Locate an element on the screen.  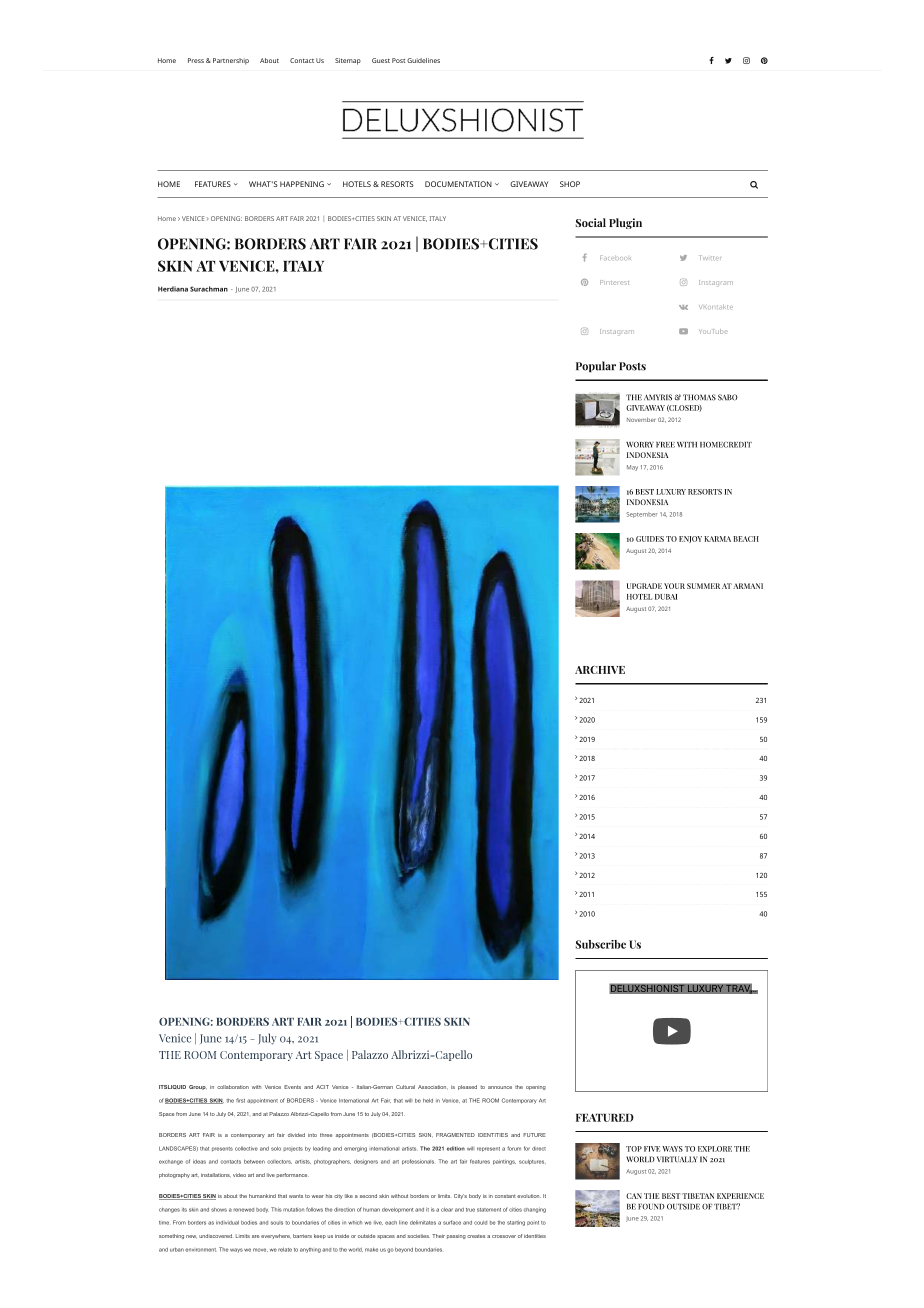
May is located at coordinates (632, 468).
